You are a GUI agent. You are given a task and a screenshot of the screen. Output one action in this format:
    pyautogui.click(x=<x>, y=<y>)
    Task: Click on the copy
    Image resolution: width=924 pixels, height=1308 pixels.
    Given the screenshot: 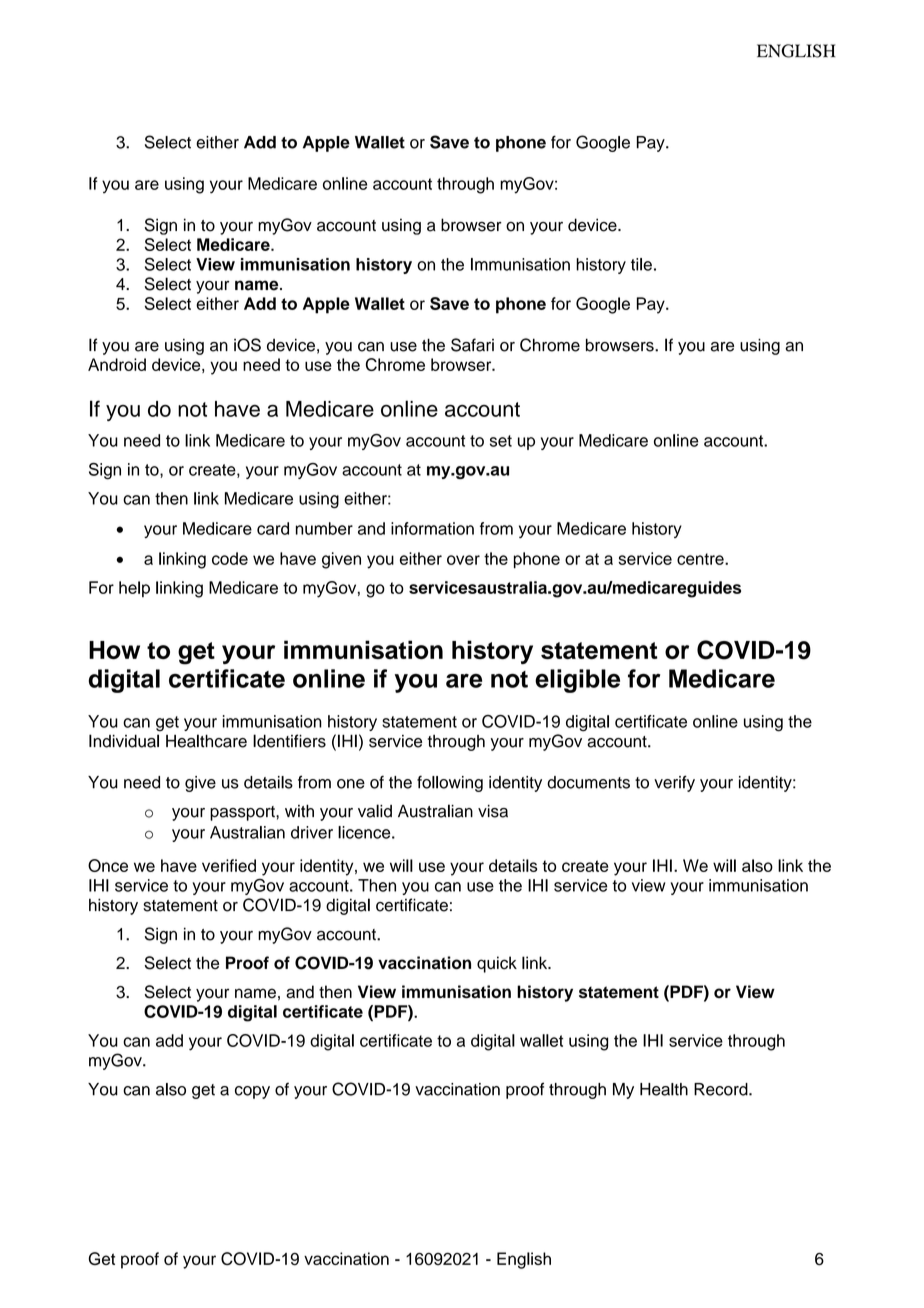 What is the action you would take?
    pyautogui.click(x=252, y=1092)
